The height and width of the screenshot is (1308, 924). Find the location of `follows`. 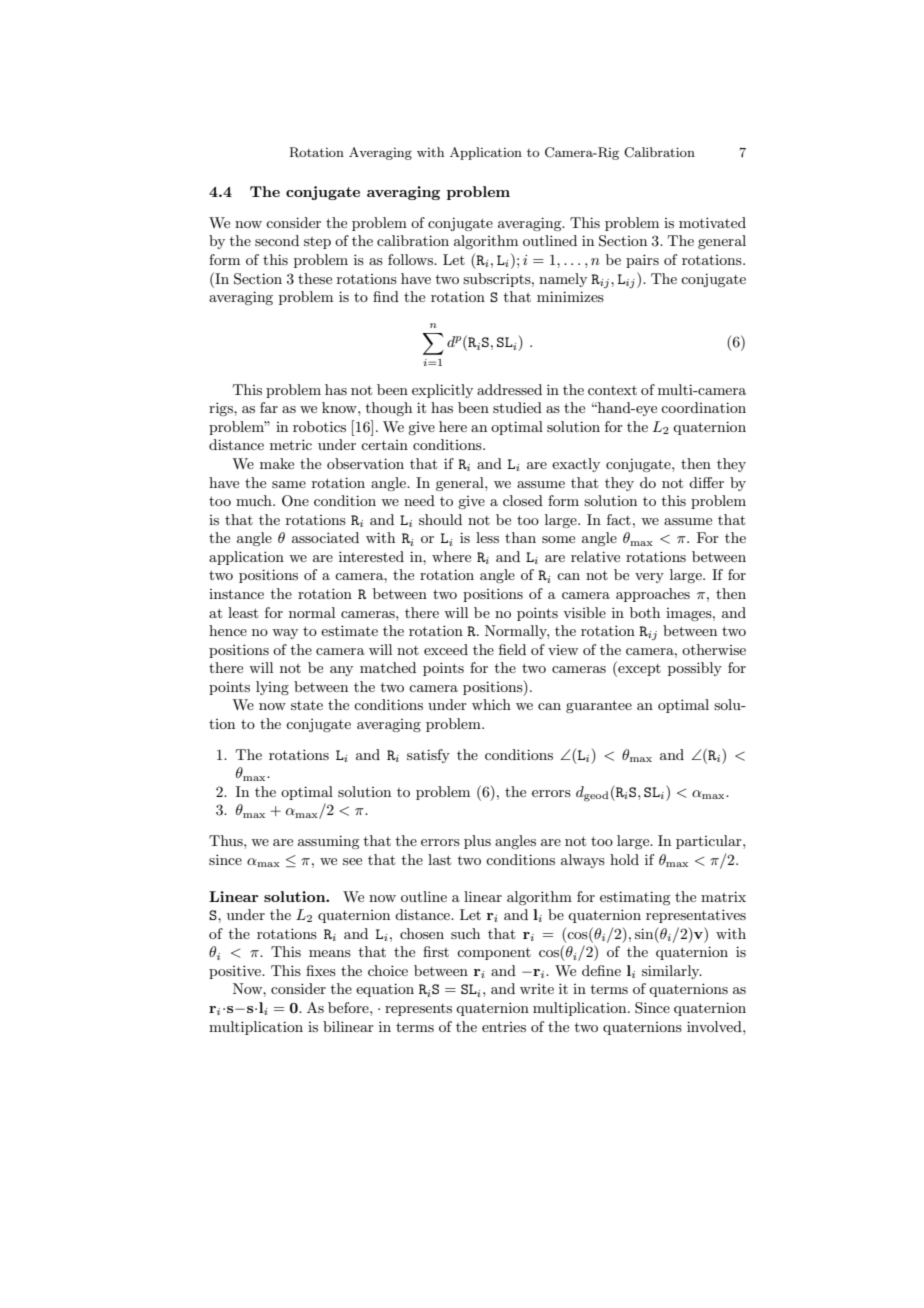

follows is located at coordinates (411, 259).
